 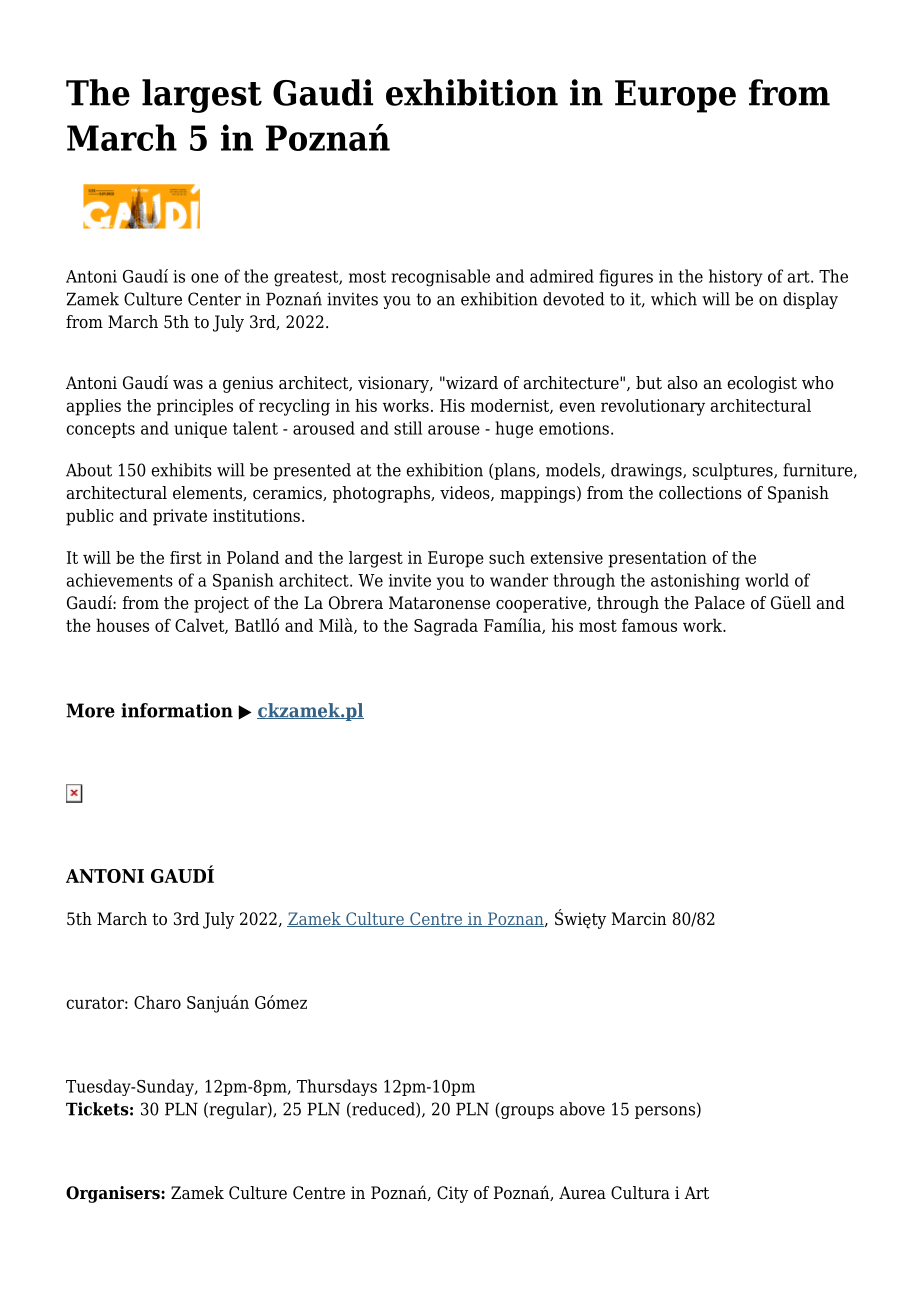 What do you see at coordinates (214, 299) in the document?
I see `Center` at bounding box center [214, 299].
